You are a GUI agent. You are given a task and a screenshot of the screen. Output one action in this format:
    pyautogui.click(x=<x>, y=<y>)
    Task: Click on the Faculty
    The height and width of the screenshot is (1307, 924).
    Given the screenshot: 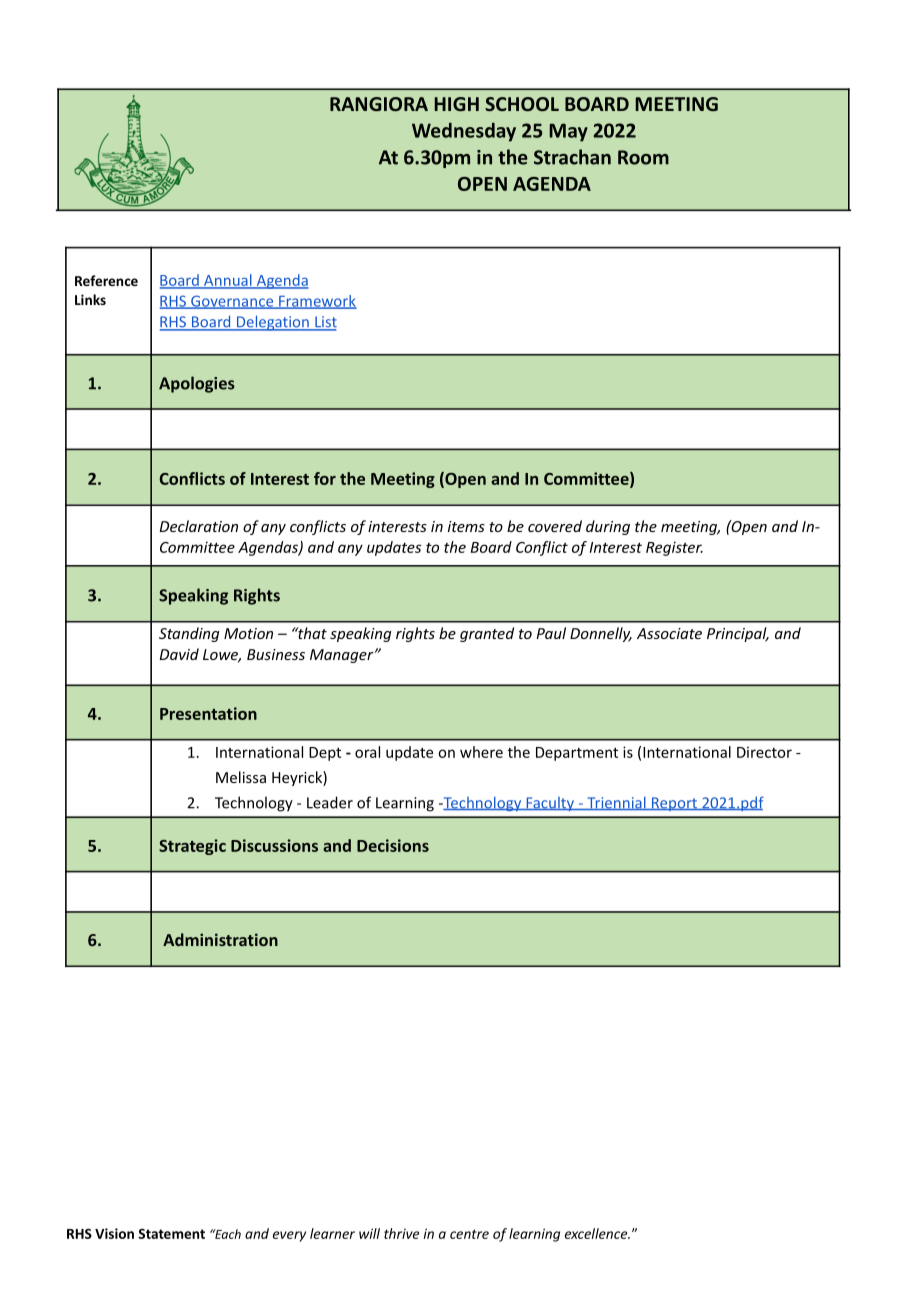 What is the action you would take?
    pyautogui.click(x=550, y=804)
